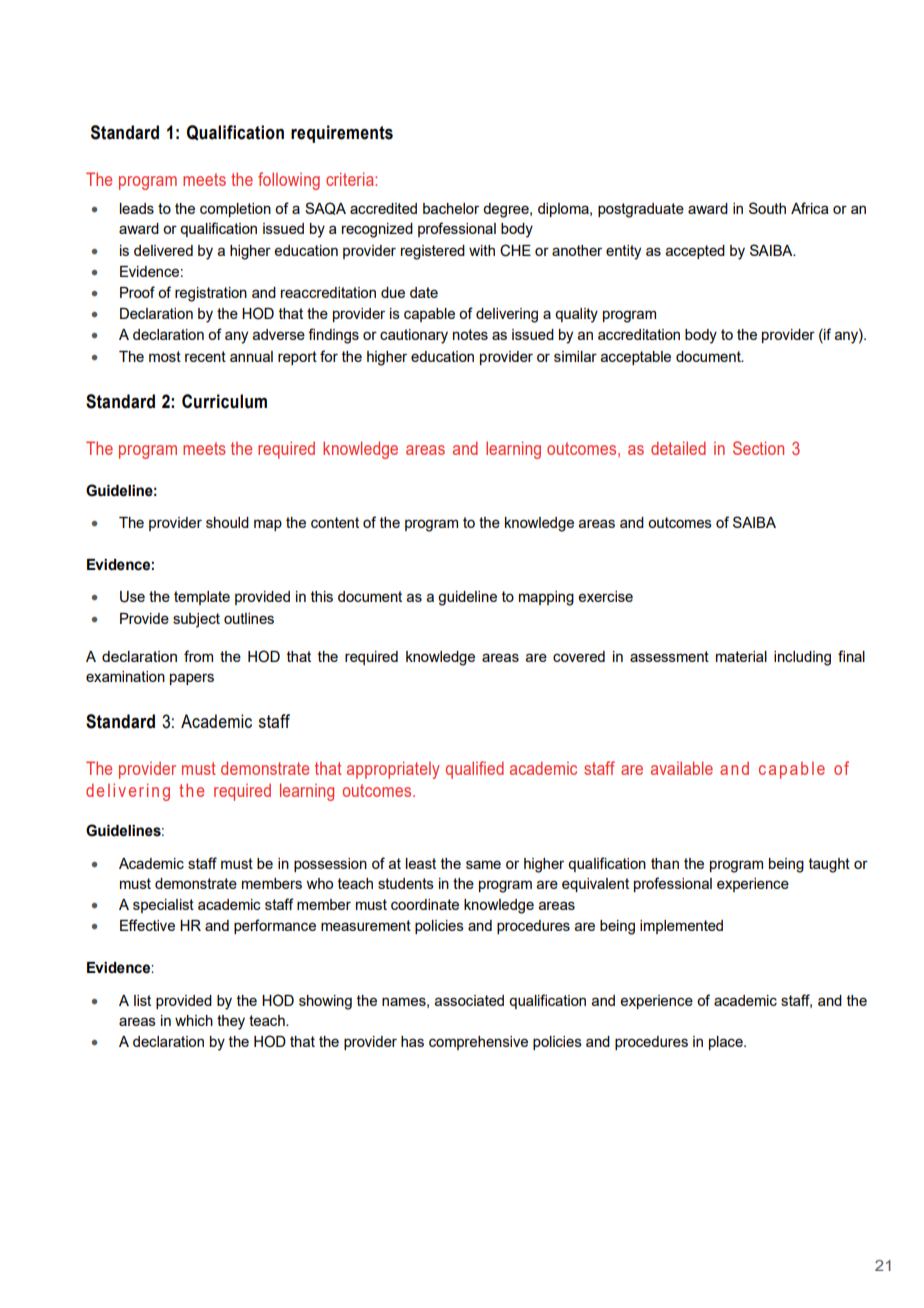  Describe the element at coordinates (741, 656) in the document. I see `material` at that location.
